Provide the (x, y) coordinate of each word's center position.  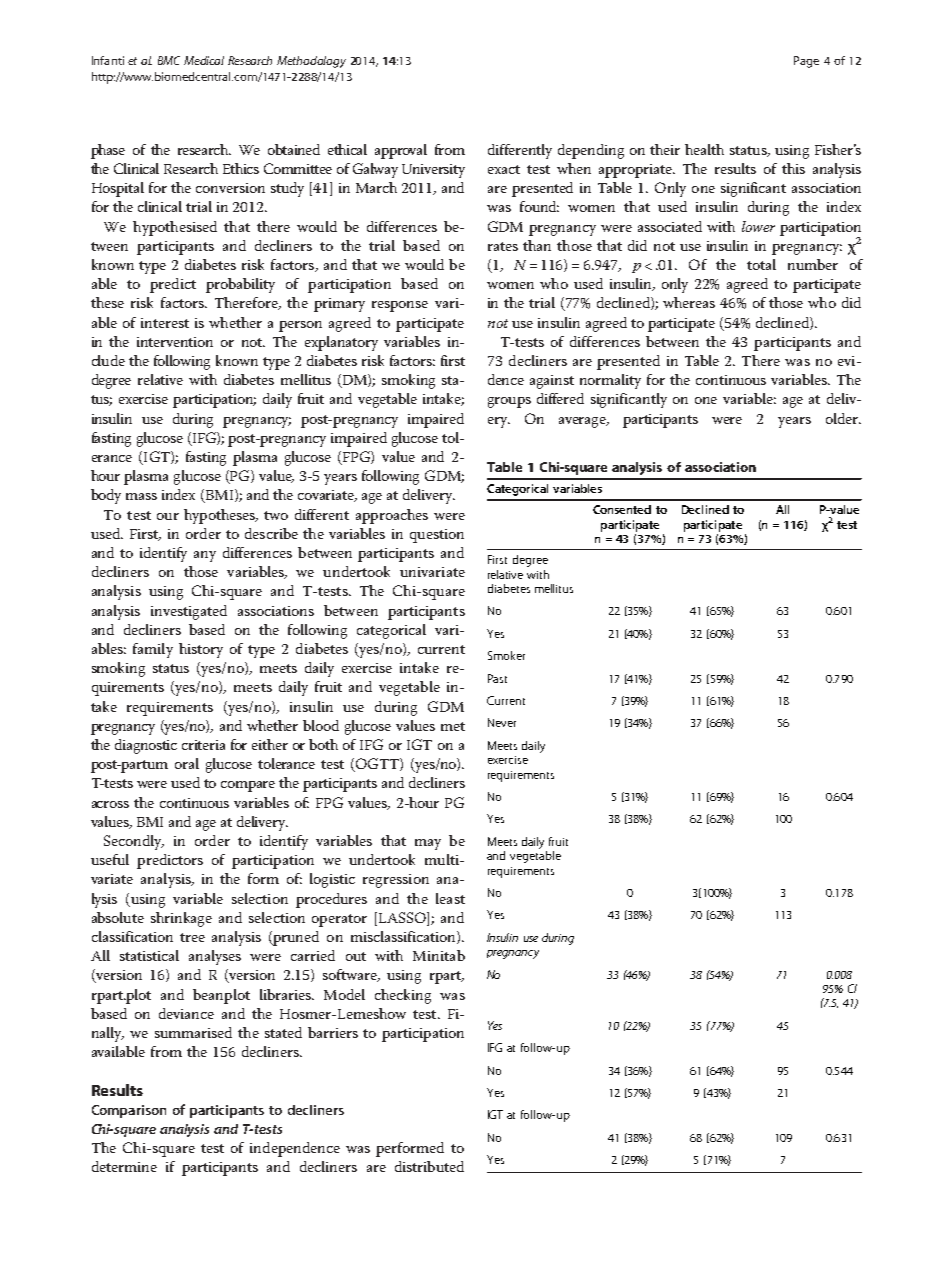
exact (504, 169)
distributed (429, 1166)
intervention (175, 342)
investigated (189, 612)
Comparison (129, 1111)
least (450, 898)
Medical (204, 60)
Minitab (439, 955)
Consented (622, 509)
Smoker (506, 655)
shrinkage (181, 919)
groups (509, 402)
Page (806, 62)
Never (502, 722)
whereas (689, 302)
